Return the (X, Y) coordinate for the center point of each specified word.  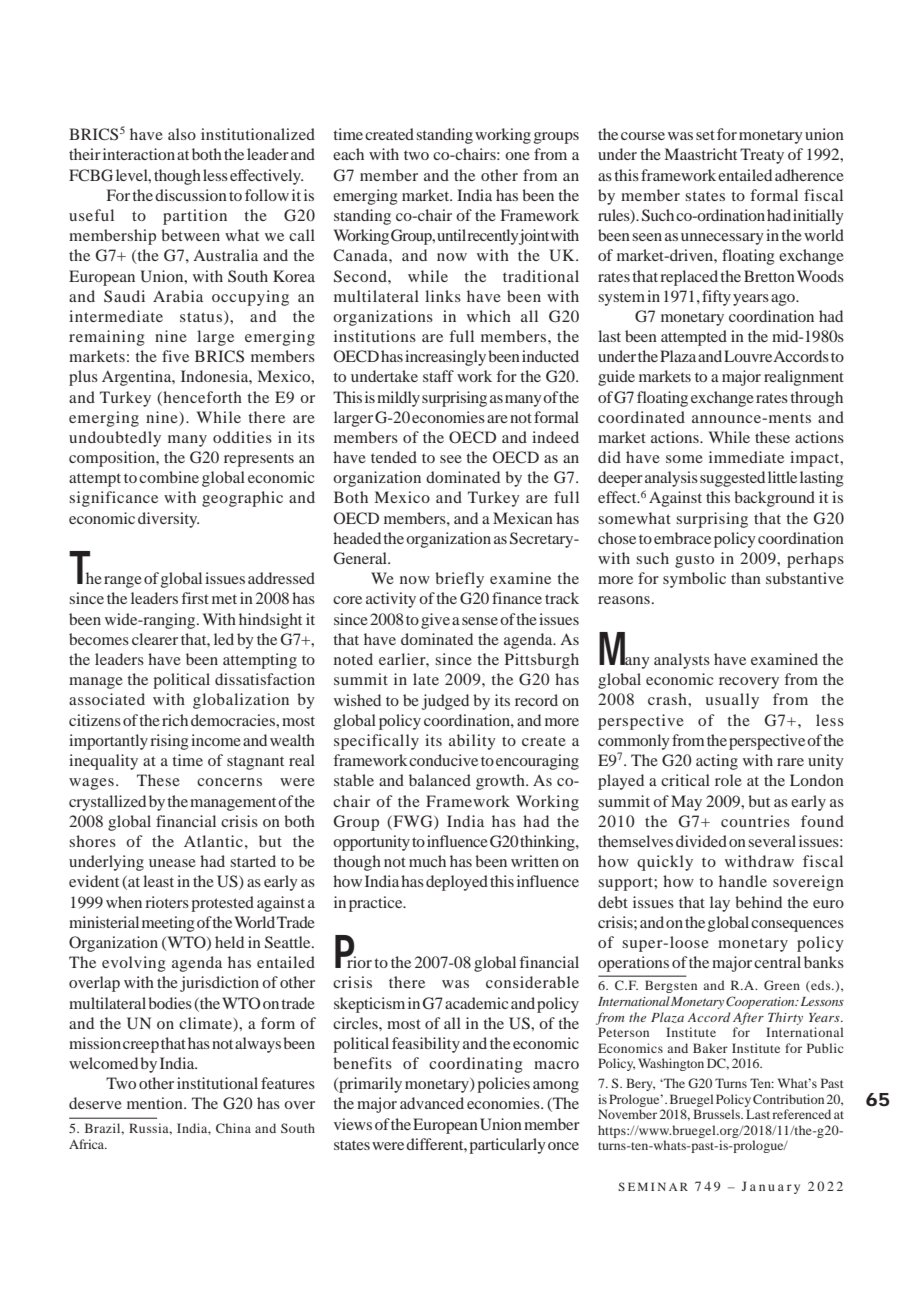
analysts (682, 661)
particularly (507, 1146)
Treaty (762, 156)
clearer (155, 639)
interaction (139, 154)
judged (445, 702)
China (233, 1128)
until (451, 235)
